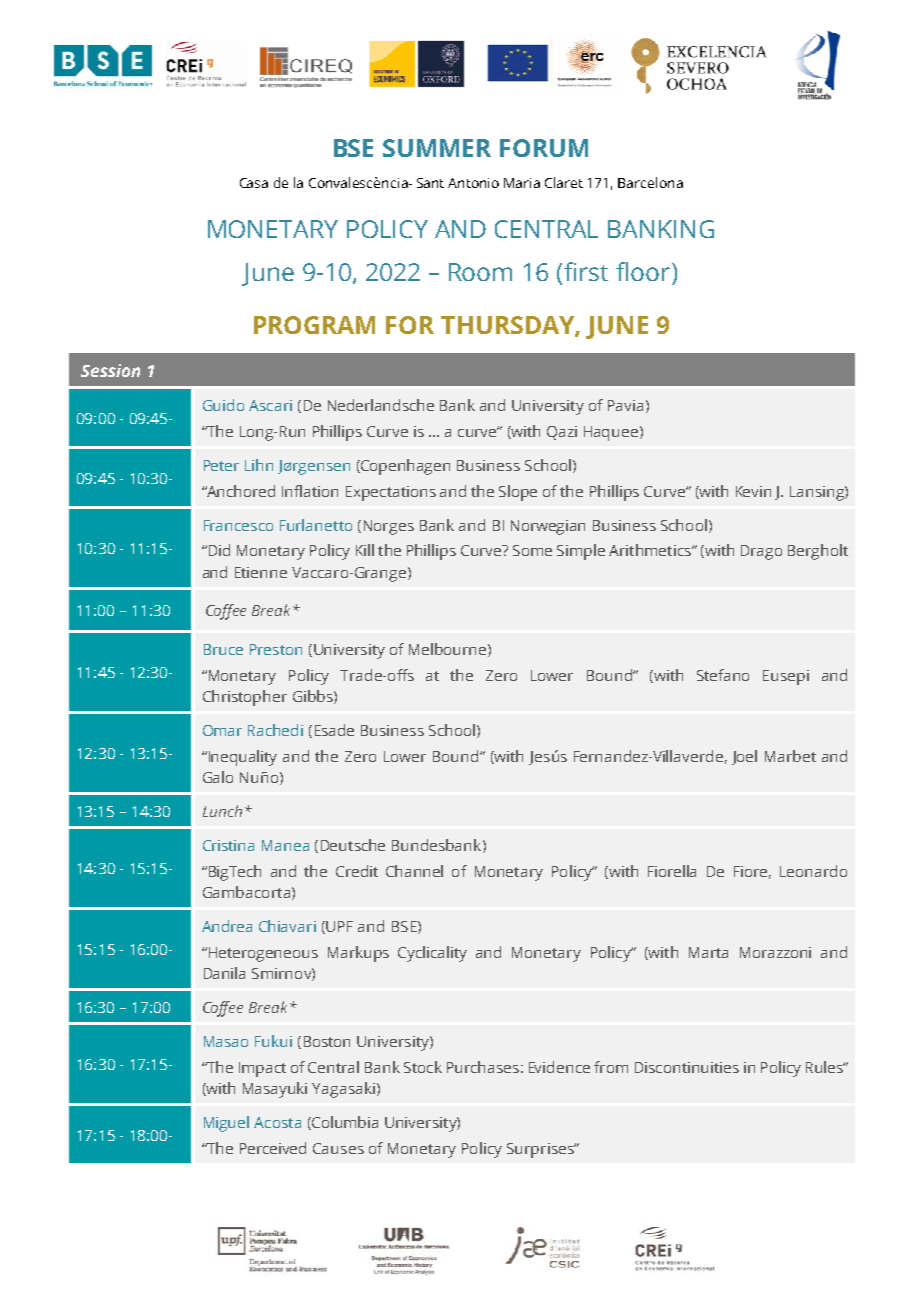 The height and width of the screenshot is (1309, 924). I want to click on Acosta, so click(277, 1122).
